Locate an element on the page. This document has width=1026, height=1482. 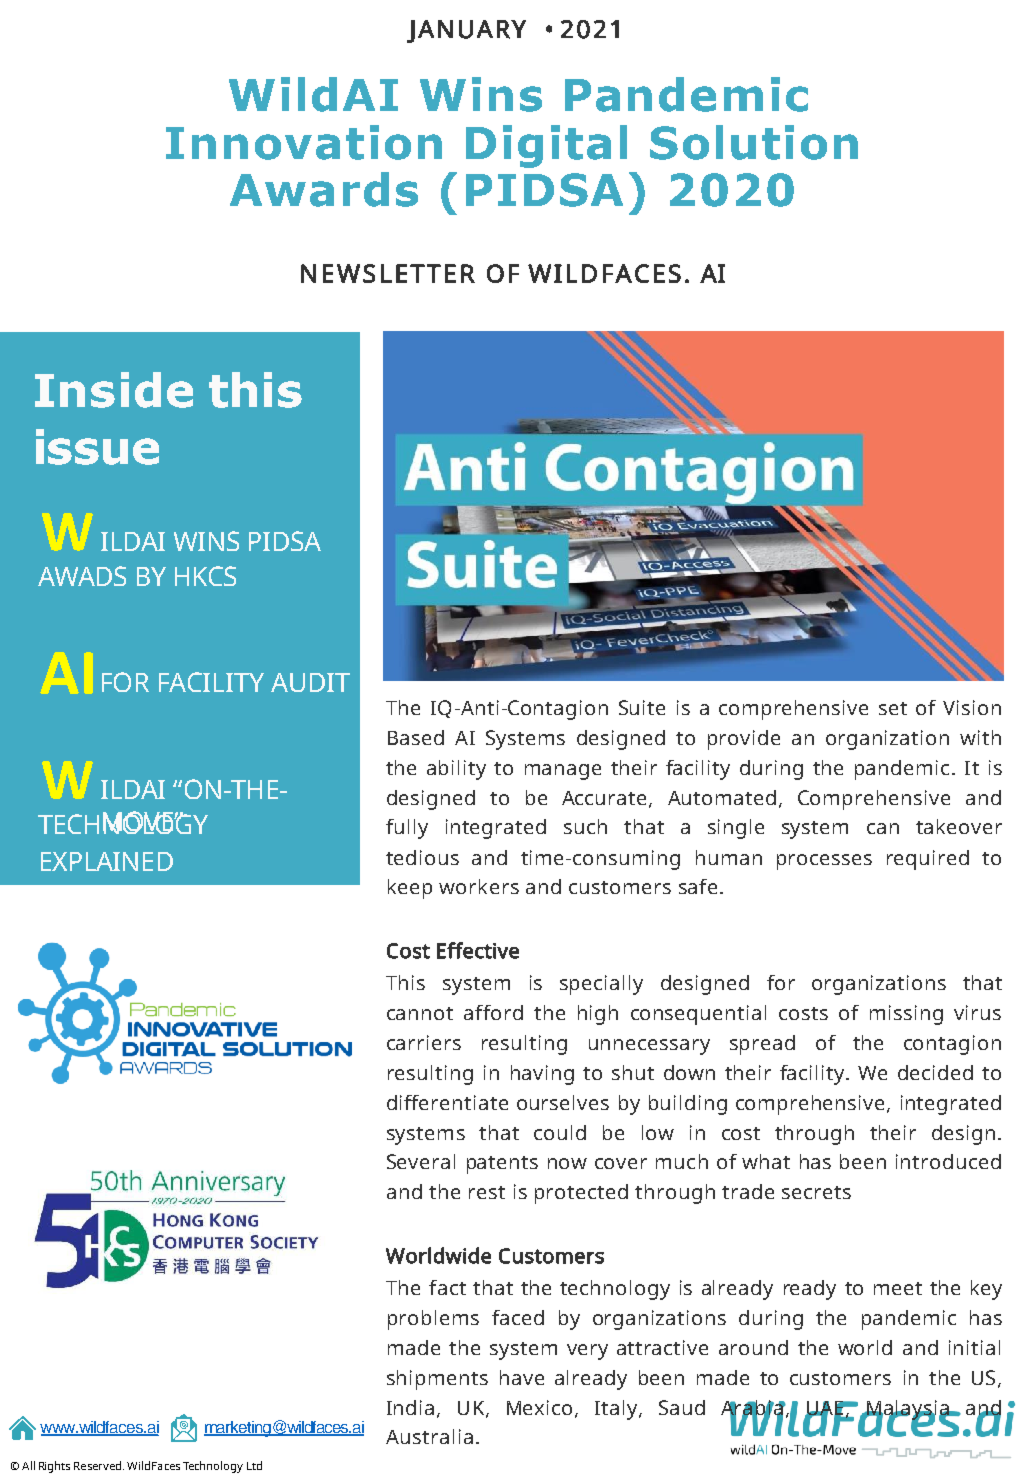
set is located at coordinates (893, 708).
